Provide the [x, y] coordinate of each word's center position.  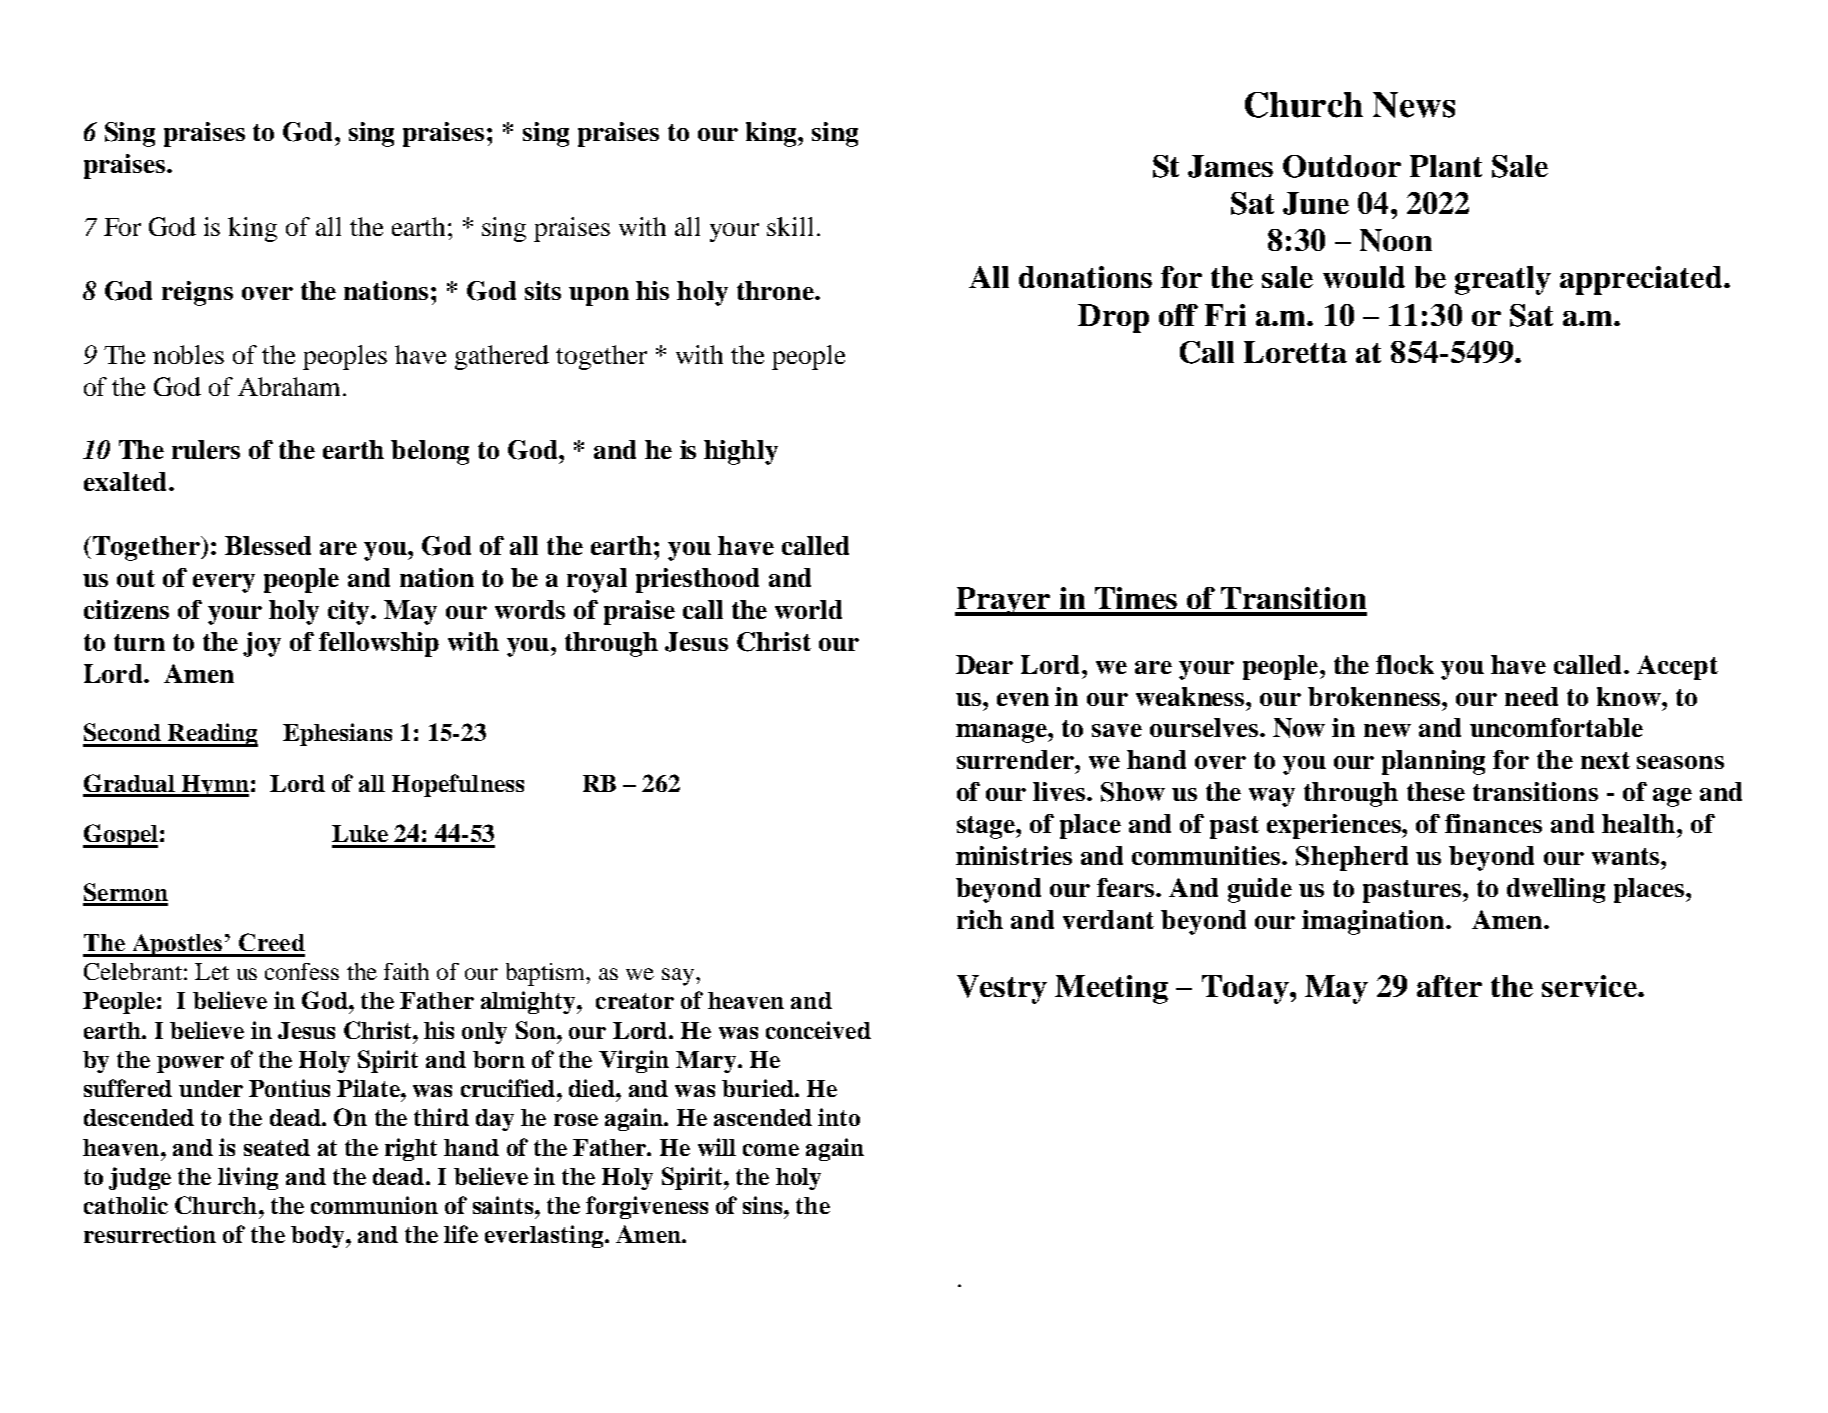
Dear [984, 664]
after [1449, 986]
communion [374, 1205]
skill [790, 226]
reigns [197, 293]
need [1531, 696]
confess [302, 971]
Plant [1446, 166]
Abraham [291, 386]
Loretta [1295, 352]
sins [764, 1205]
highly [741, 452]
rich [980, 919]
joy [262, 644]
